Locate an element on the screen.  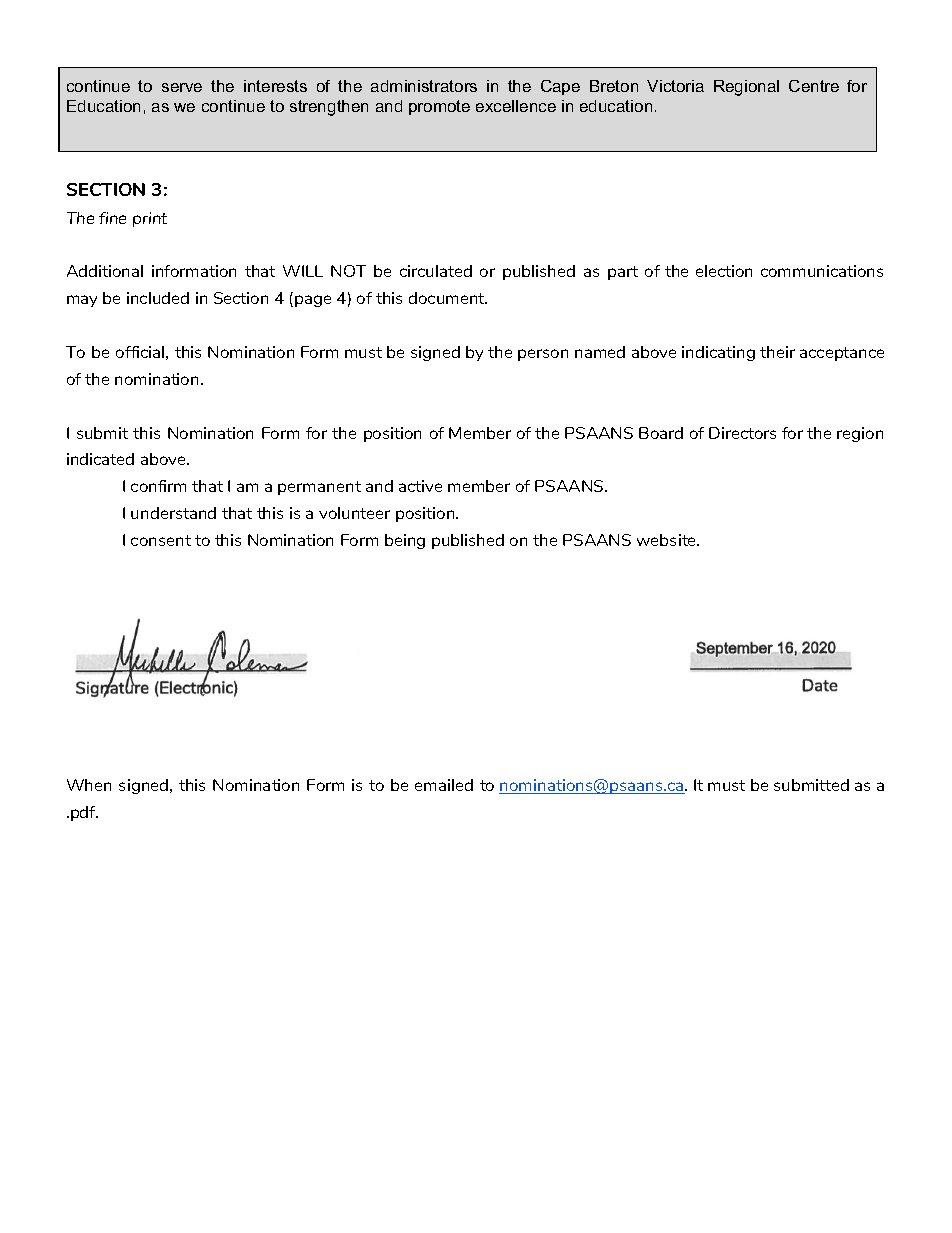
indicated is located at coordinates (100, 459).
